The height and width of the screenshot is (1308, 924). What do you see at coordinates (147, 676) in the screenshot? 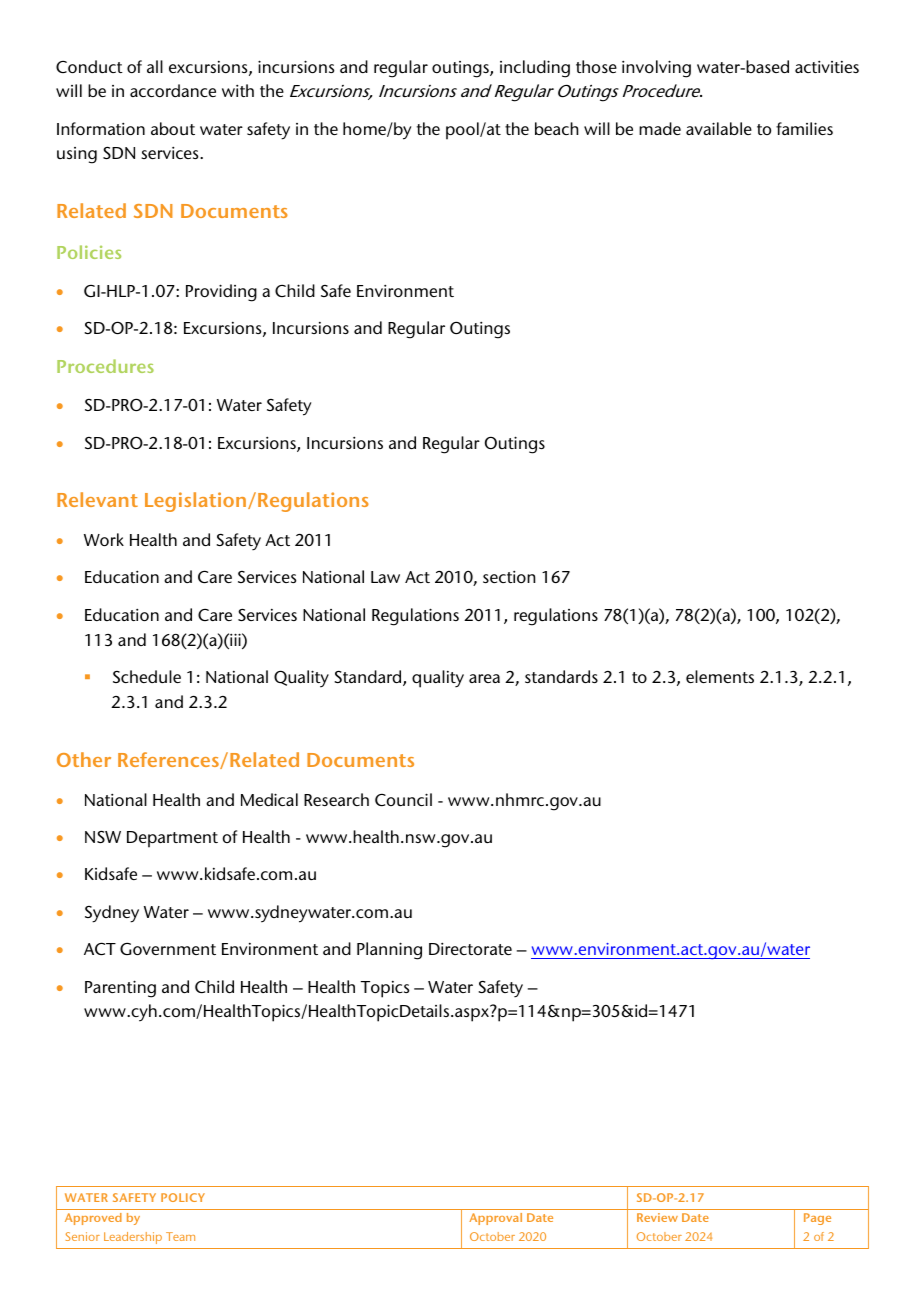
I see `Schedule` at bounding box center [147, 676].
